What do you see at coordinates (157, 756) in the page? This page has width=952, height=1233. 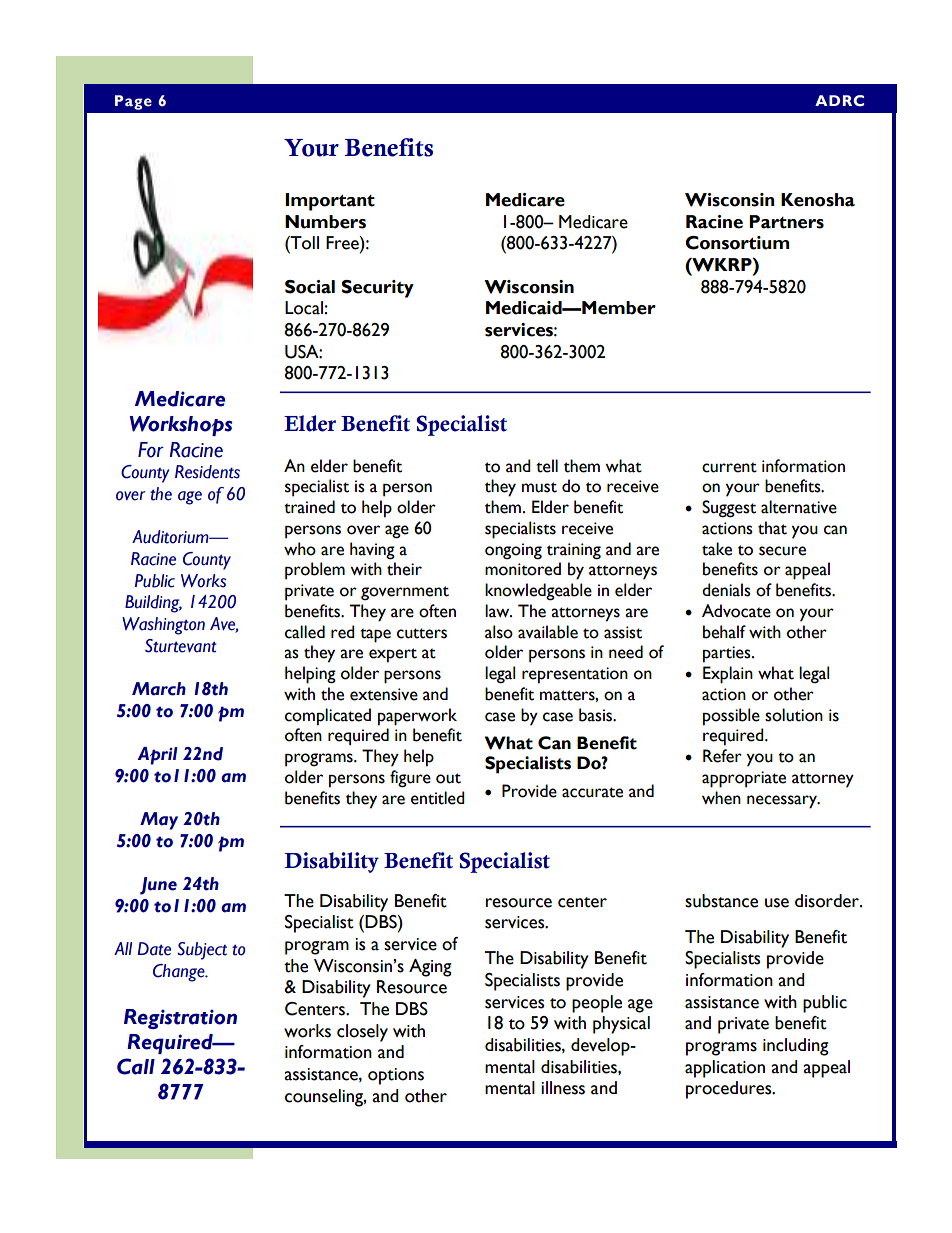 I see `April` at bounding box center [157, 756].
